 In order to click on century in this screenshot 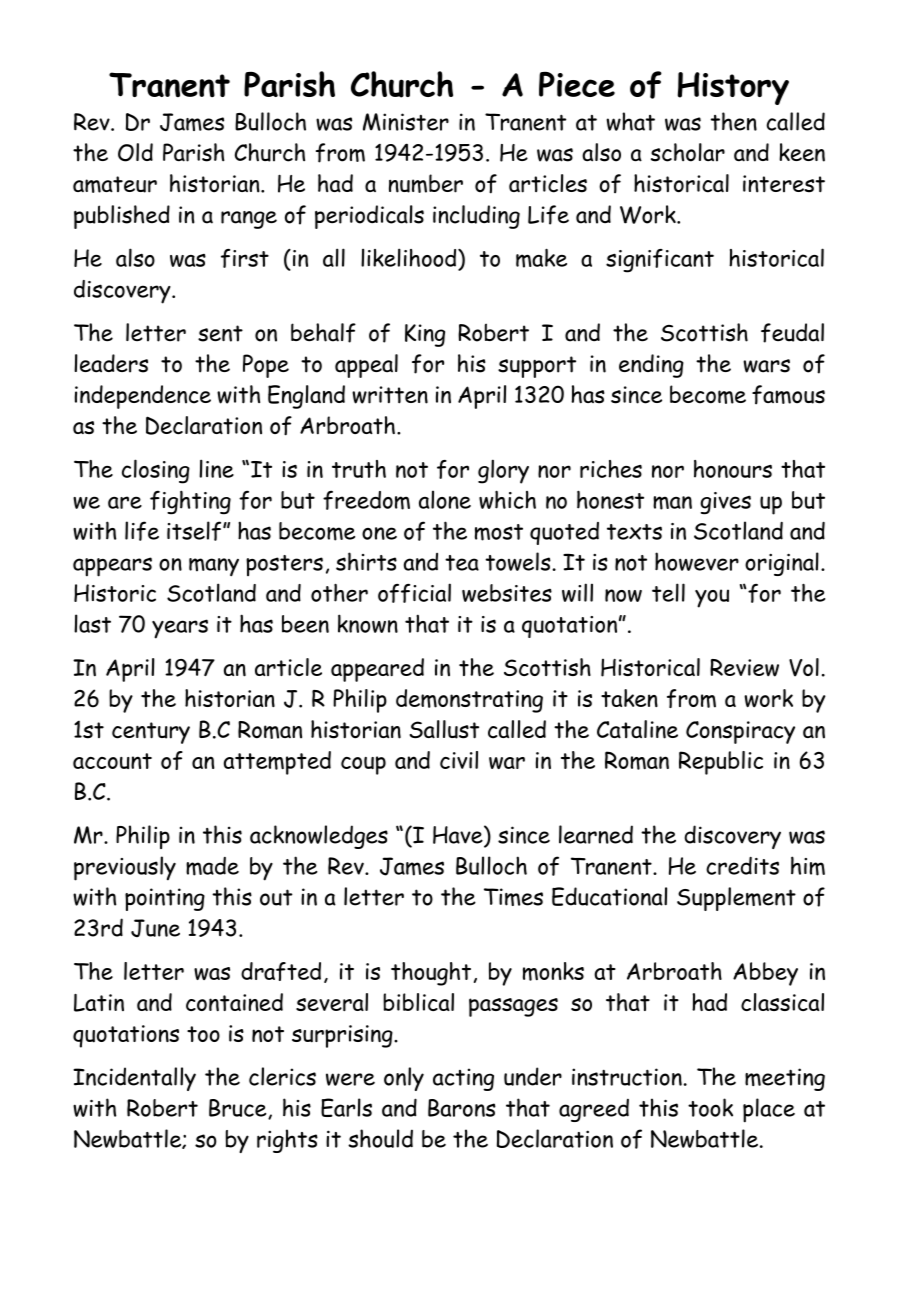, I will do `click(151, 733)`.
